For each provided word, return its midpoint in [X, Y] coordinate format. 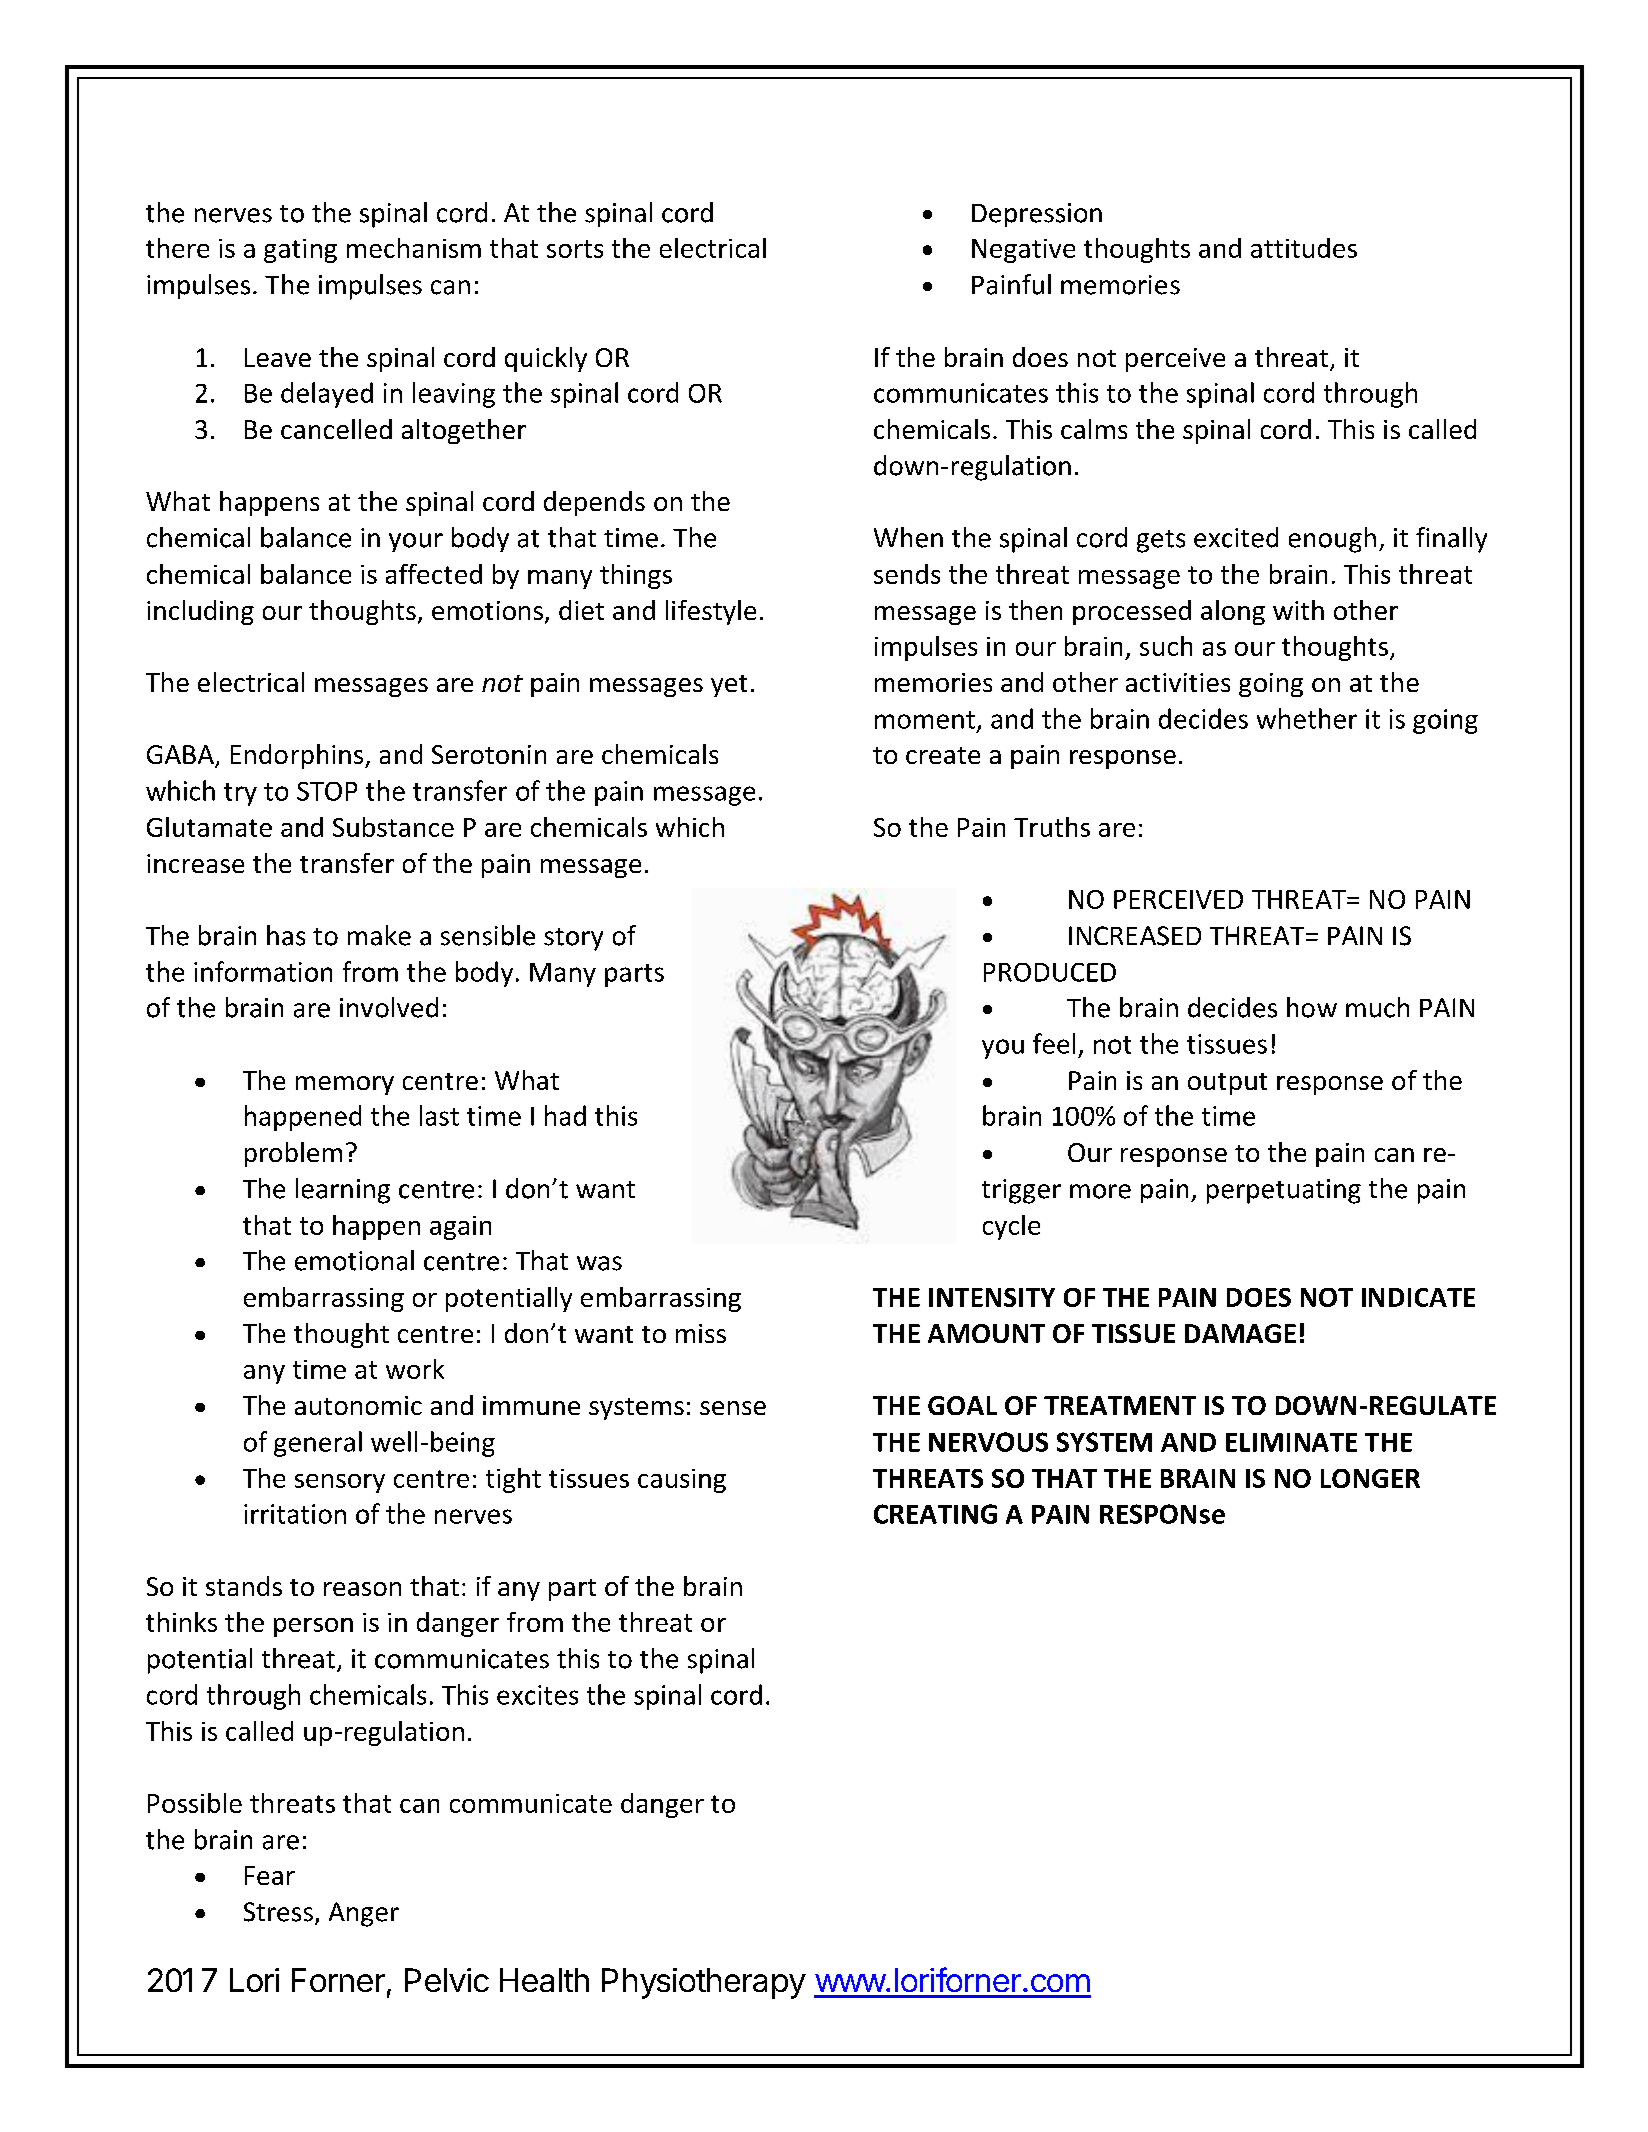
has [286, 935]
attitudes [1304, 248]
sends [907, 574]
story [573, 939]
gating [300, 251]
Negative [1023, 251]
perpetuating [1284, 1191]
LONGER [1370, 1478]
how [1312, 1007]
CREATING [935, 1514]
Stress [278, 1912]
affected [434, 574]
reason [362, 1589]
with [1298, 610]
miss [701, 1333]
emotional [354, 1260]
